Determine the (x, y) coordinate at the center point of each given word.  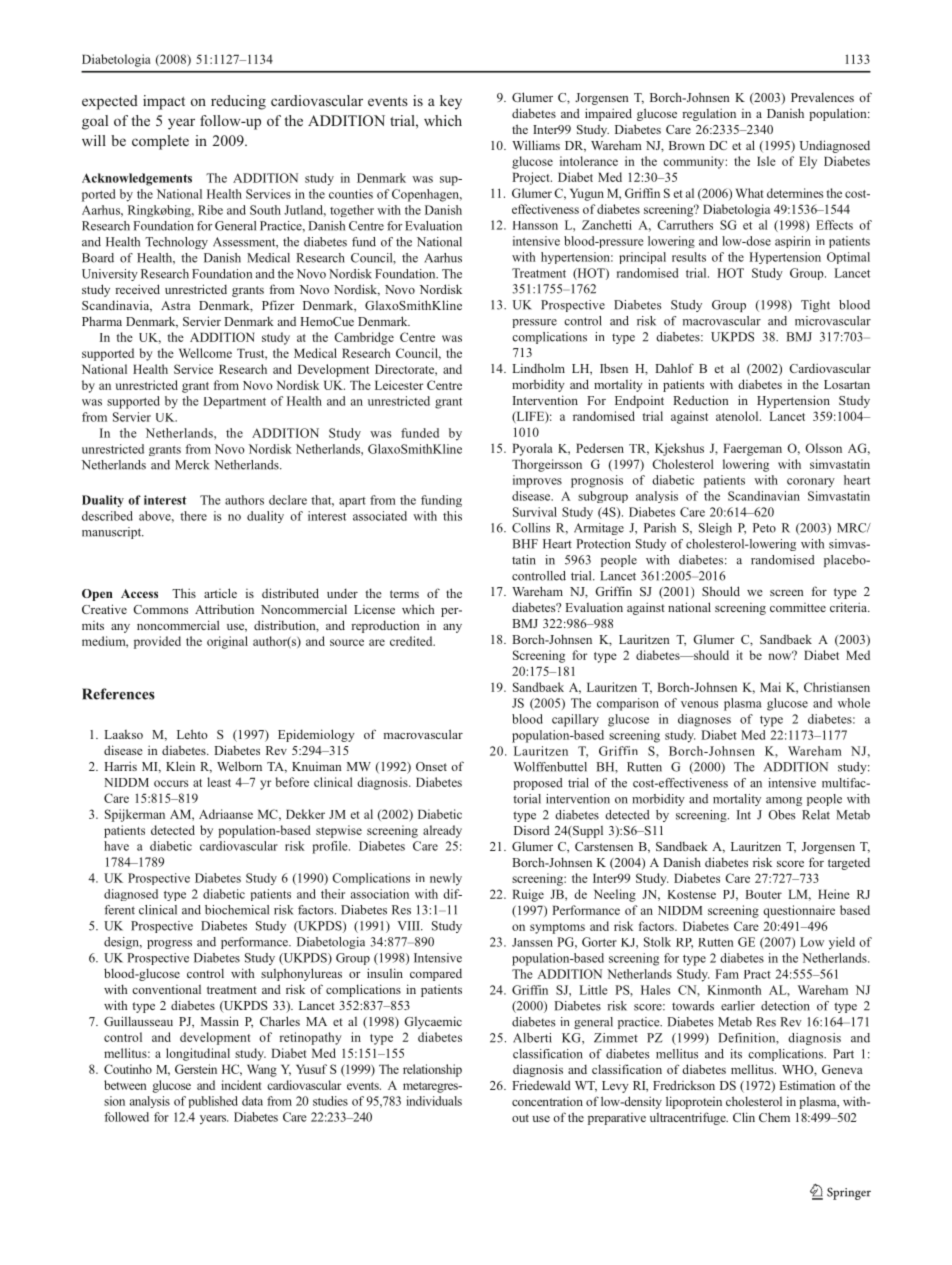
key (451, 102)
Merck (192, 465)
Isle (766, 161)
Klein (180, 766)
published (213, 1102)
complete (160, 142)
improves (537, 481)
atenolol (738, 416)
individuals (434, 1101)
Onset (431, 766)
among (784, 801)
